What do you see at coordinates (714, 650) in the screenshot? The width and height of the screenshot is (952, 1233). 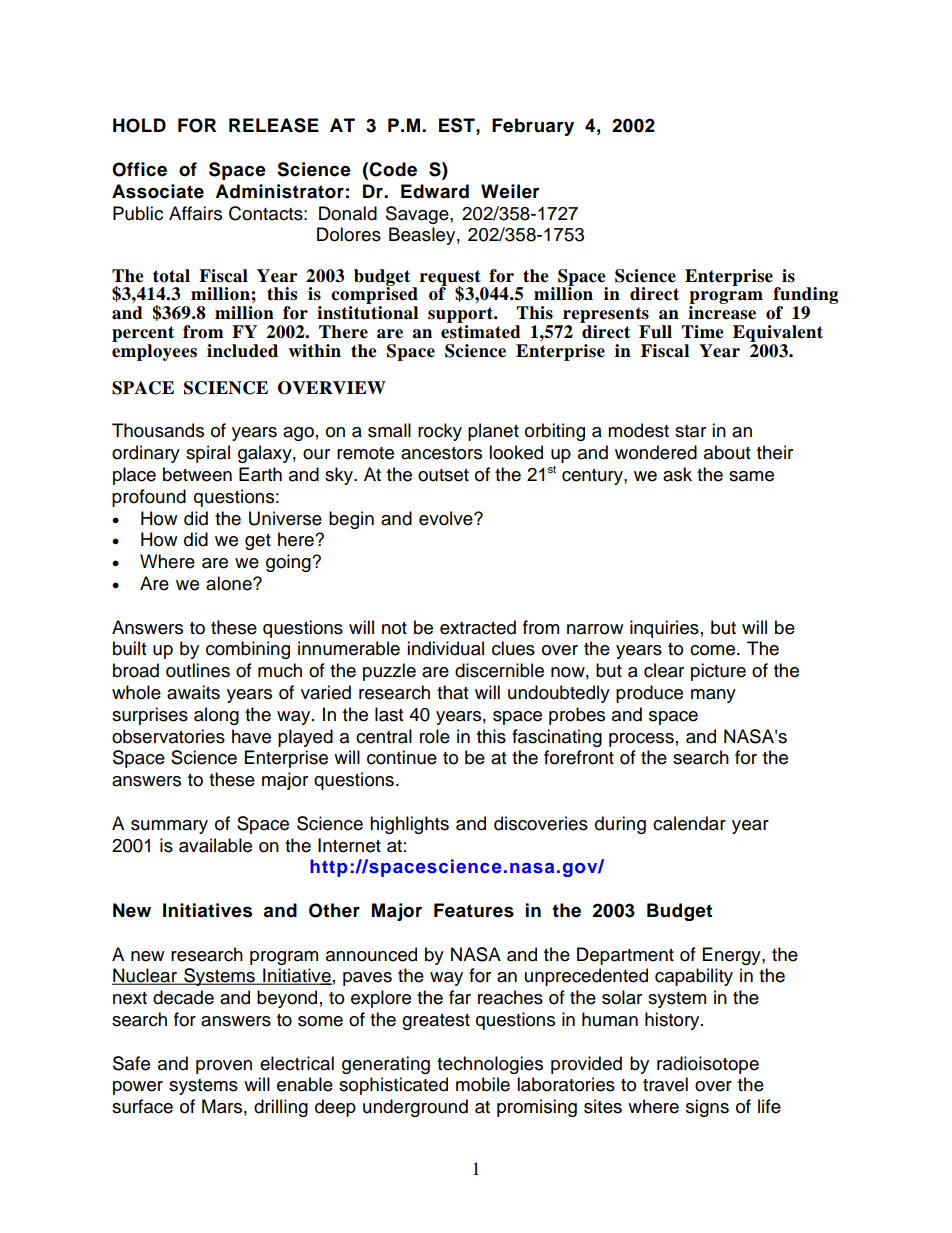 I see `come` at bounding box center [714, 650].
